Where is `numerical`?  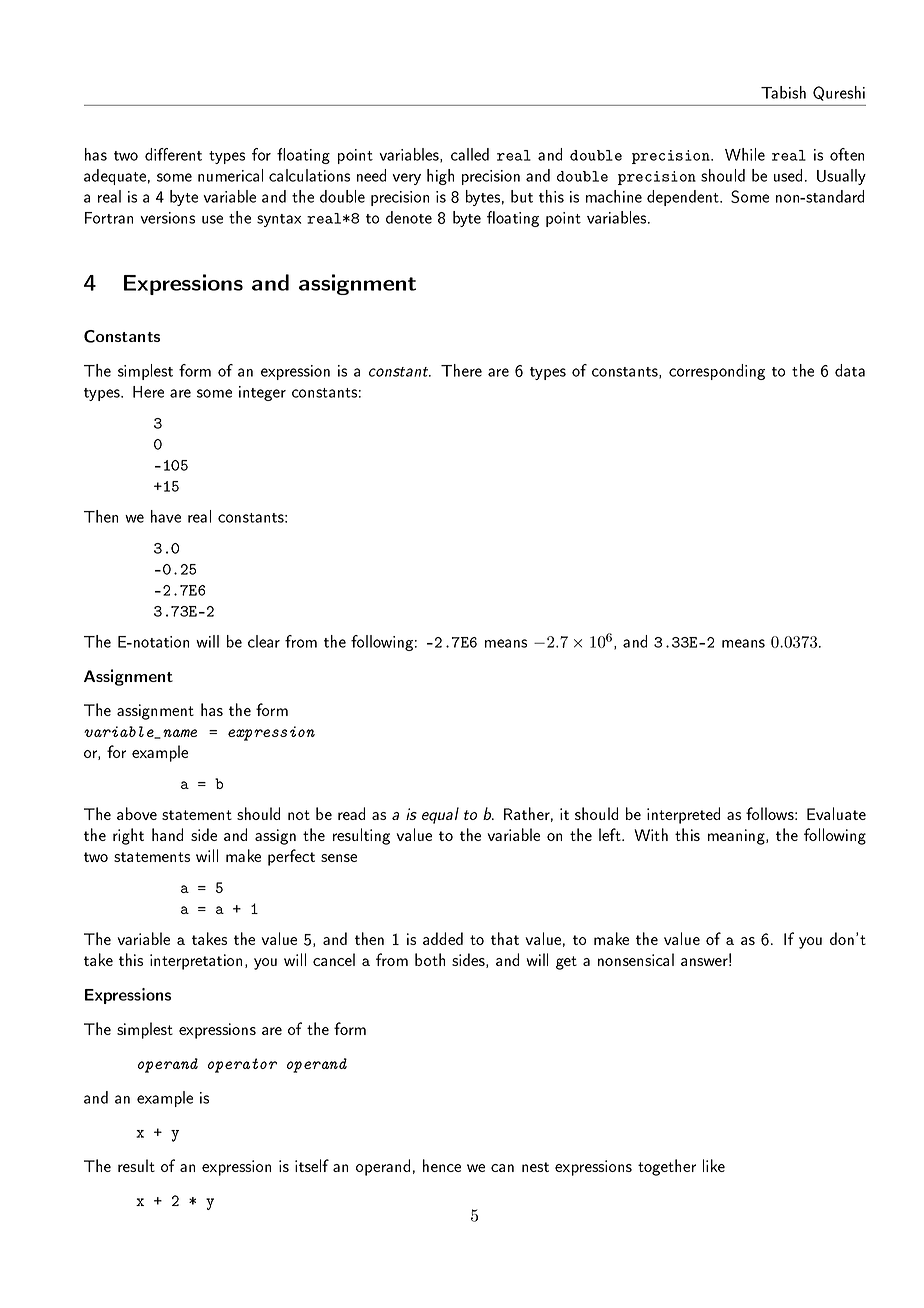
numerical is located at coordinates (230, 175).
